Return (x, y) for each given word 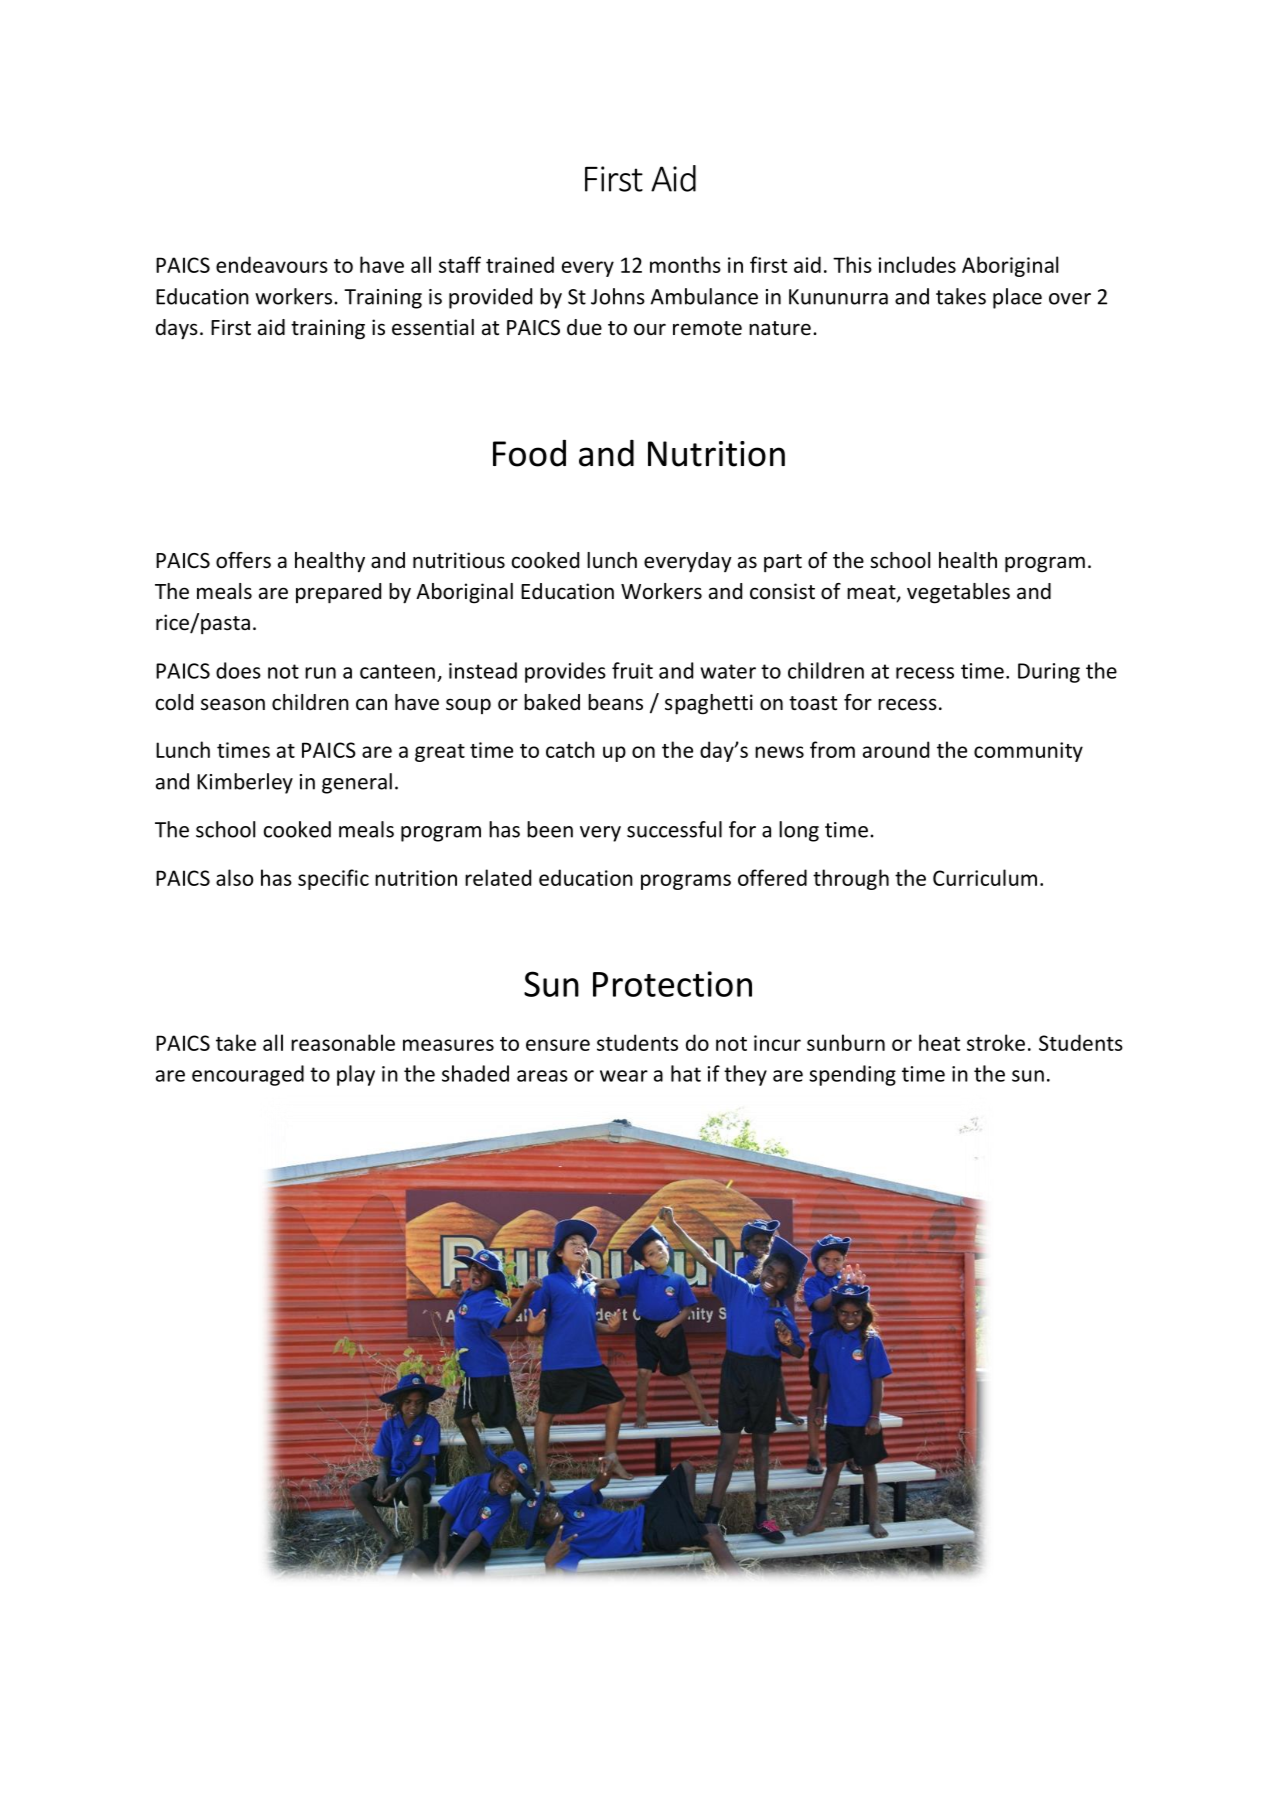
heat (939, 1042)
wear (624, 1076)
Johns (618, 296)
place (1017, 298)
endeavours (272, 264)
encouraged (248, 1075)
